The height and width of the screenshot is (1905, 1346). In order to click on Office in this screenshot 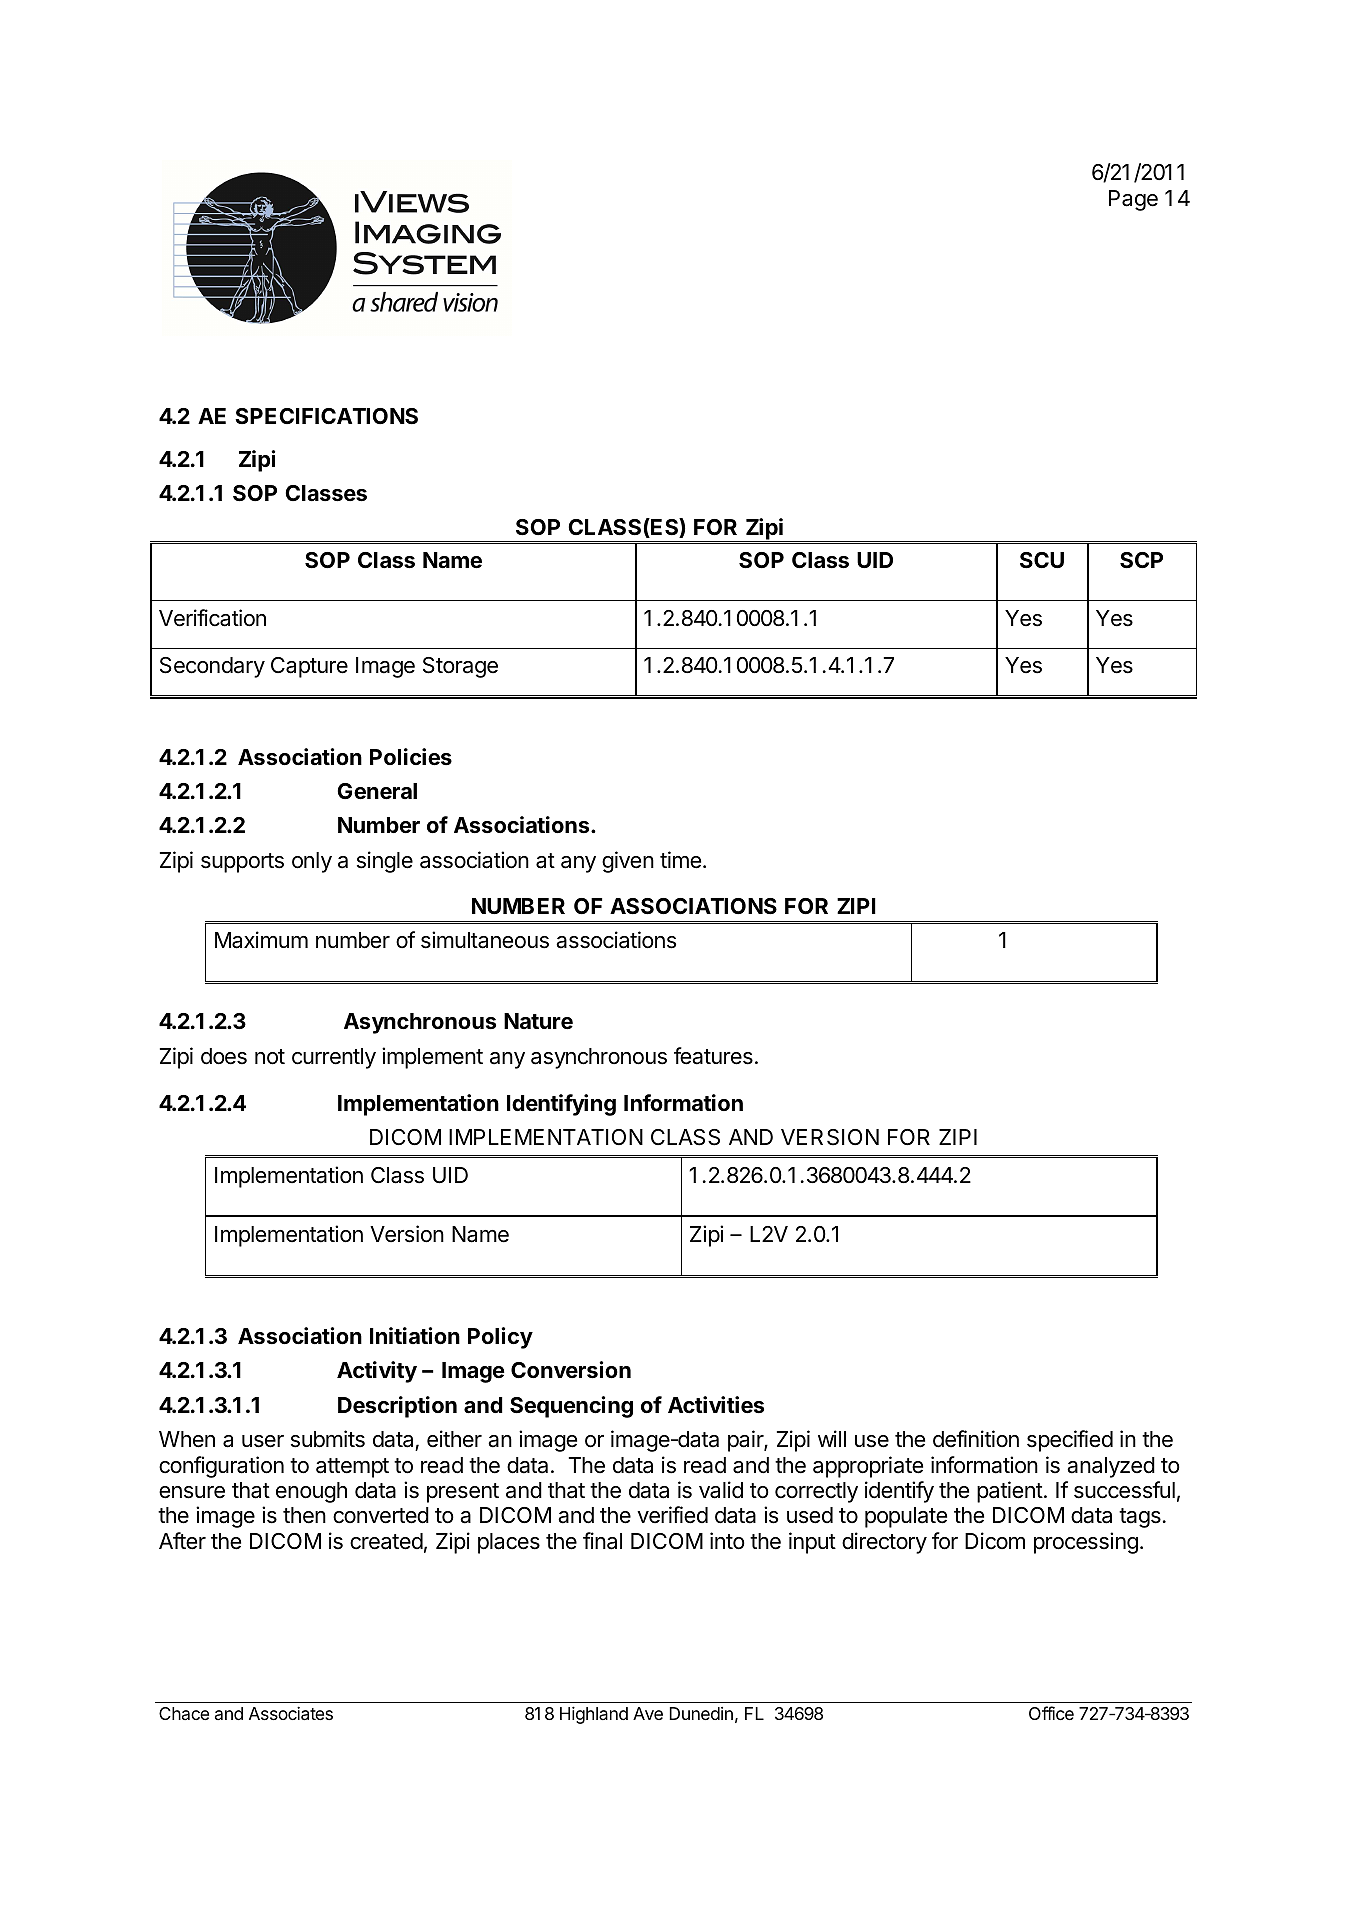, I will do `click(1051, 1713)`.
